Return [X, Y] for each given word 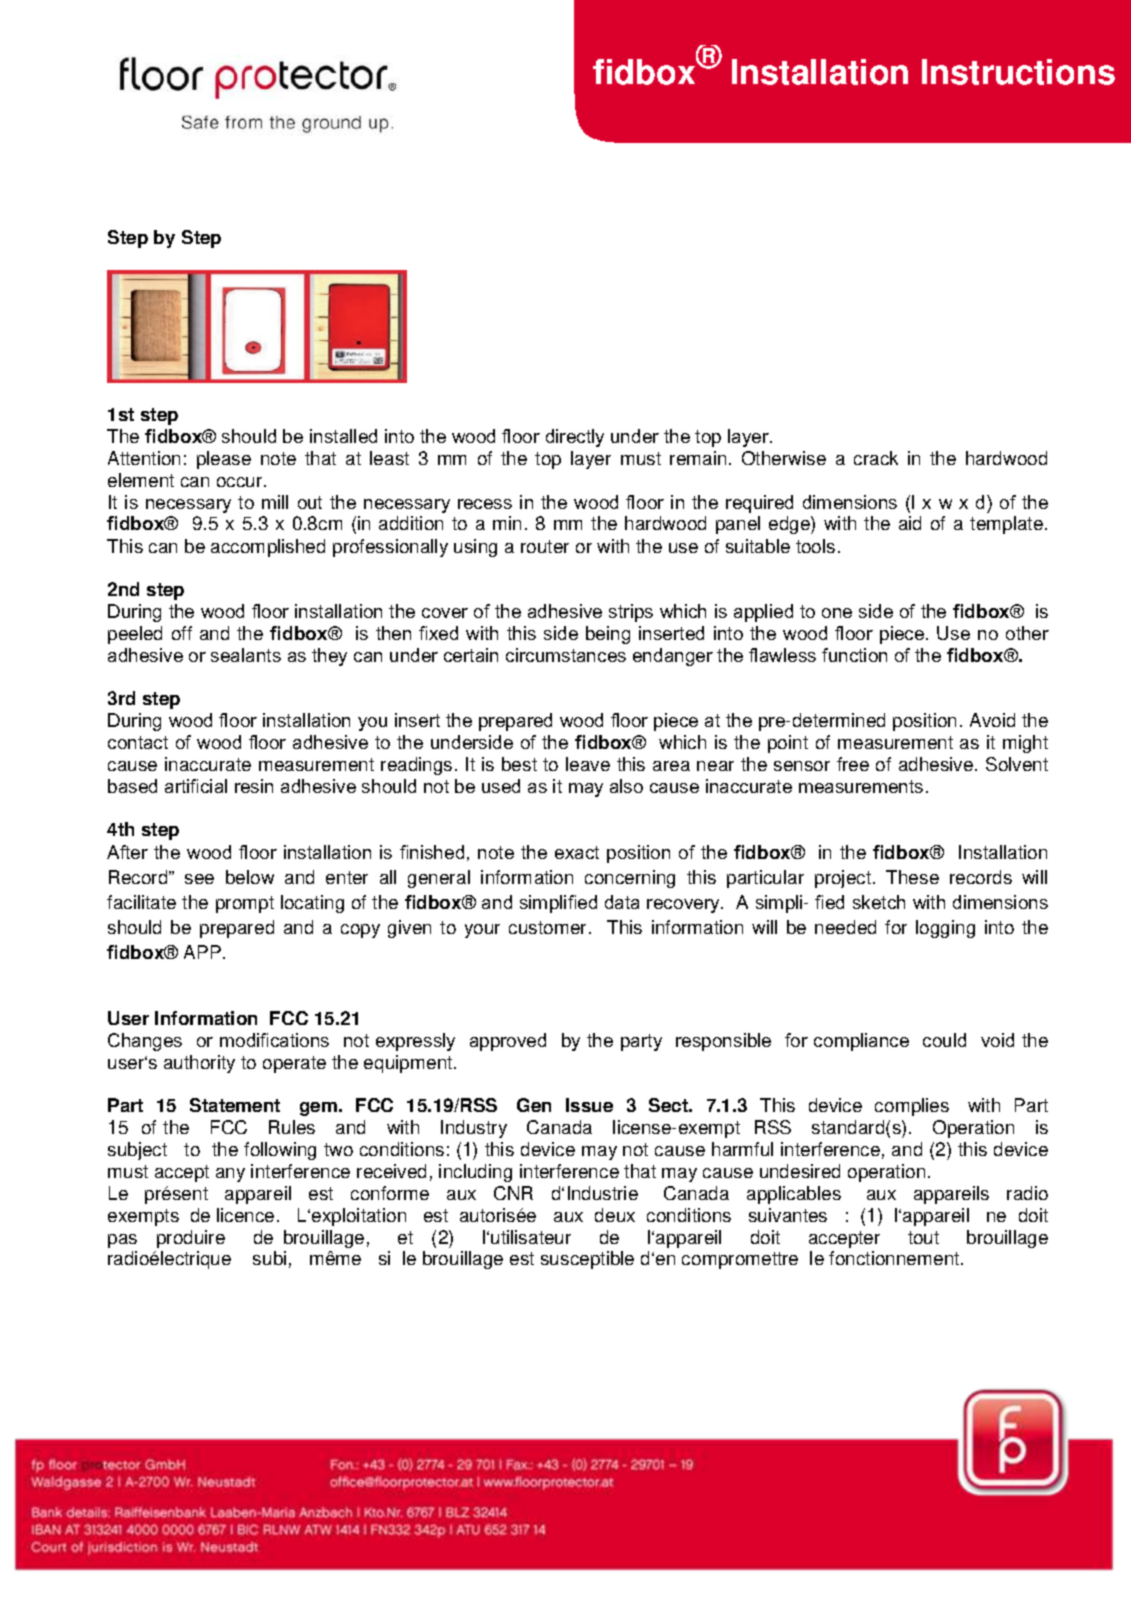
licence [245, 1215]
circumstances [566, 655]
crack [876, 458]
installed [343, 436]
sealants [246, 655]
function [854, 655]
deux [615, 1215]
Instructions [1018, 72]
